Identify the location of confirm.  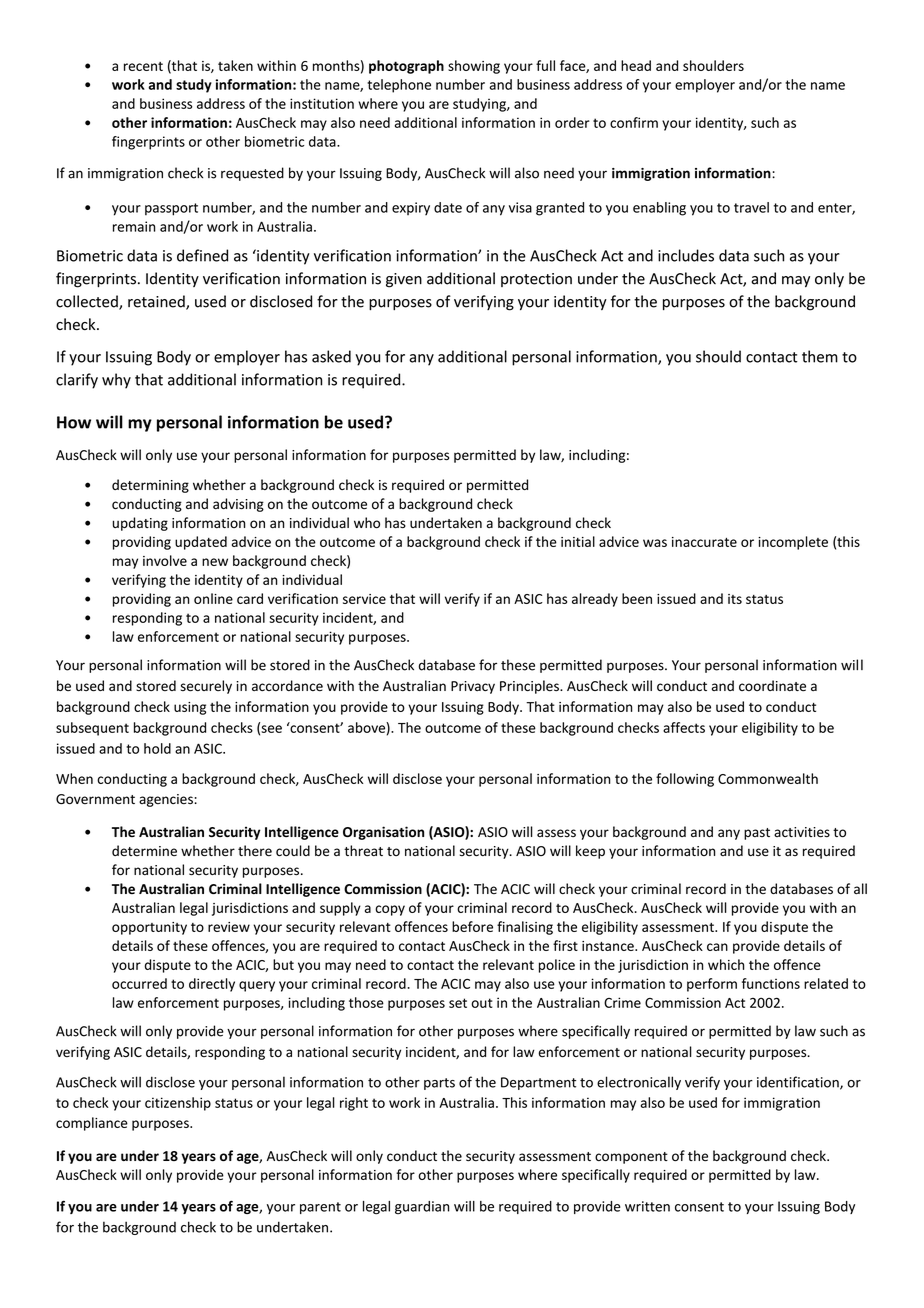
(634, 122).
